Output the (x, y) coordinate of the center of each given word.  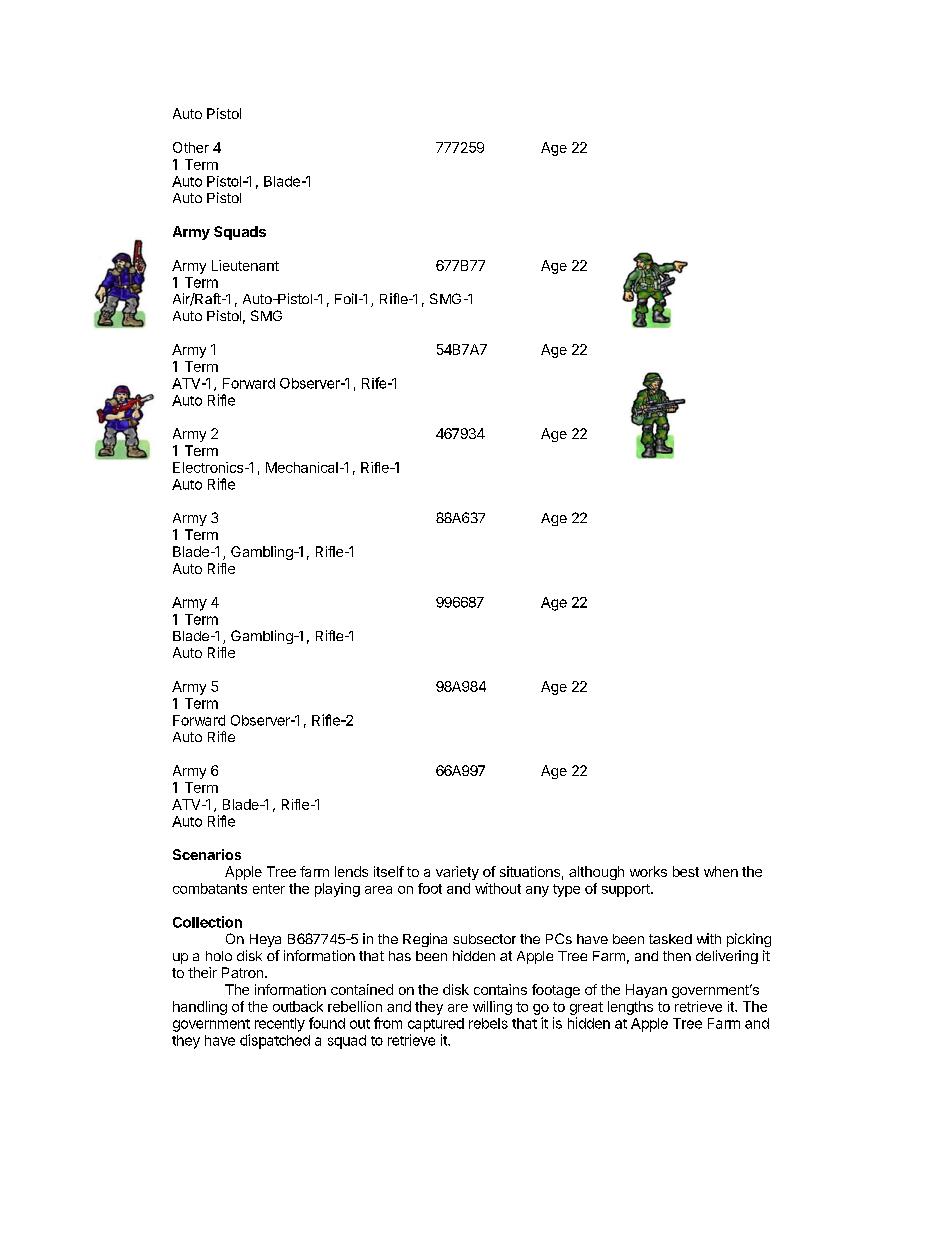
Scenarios (207, 854)
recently (280, 1025)
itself (389, 871)
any (537, 891)
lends (351, 871)
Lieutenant (245, 265)
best (686, 871)
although (596, 873)
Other (191, 147)
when (721, 871)
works (648, 871)
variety (457, 873)
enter (269, 889)
